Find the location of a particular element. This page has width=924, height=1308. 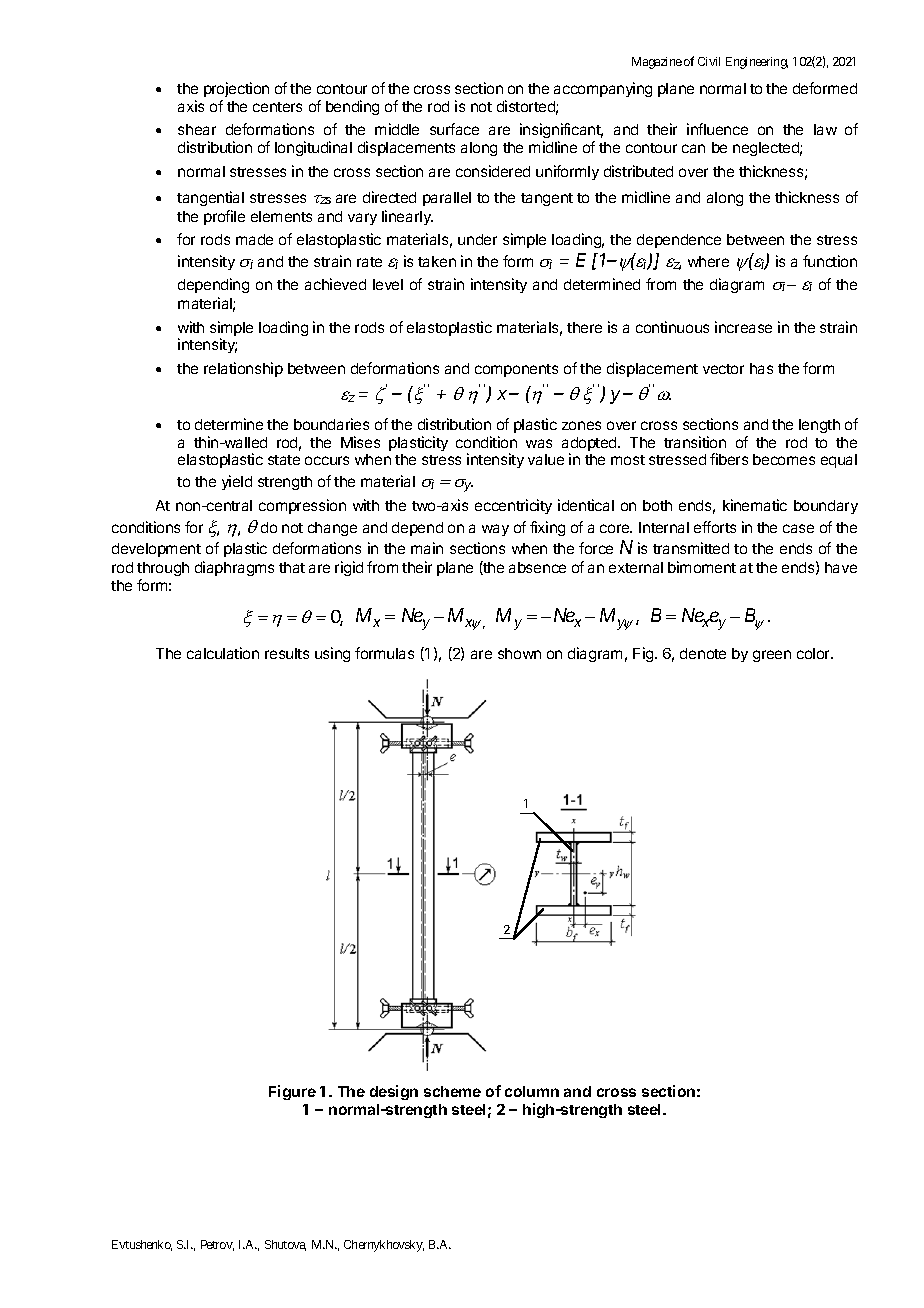

calculation is located at coordinates (223, 653).
